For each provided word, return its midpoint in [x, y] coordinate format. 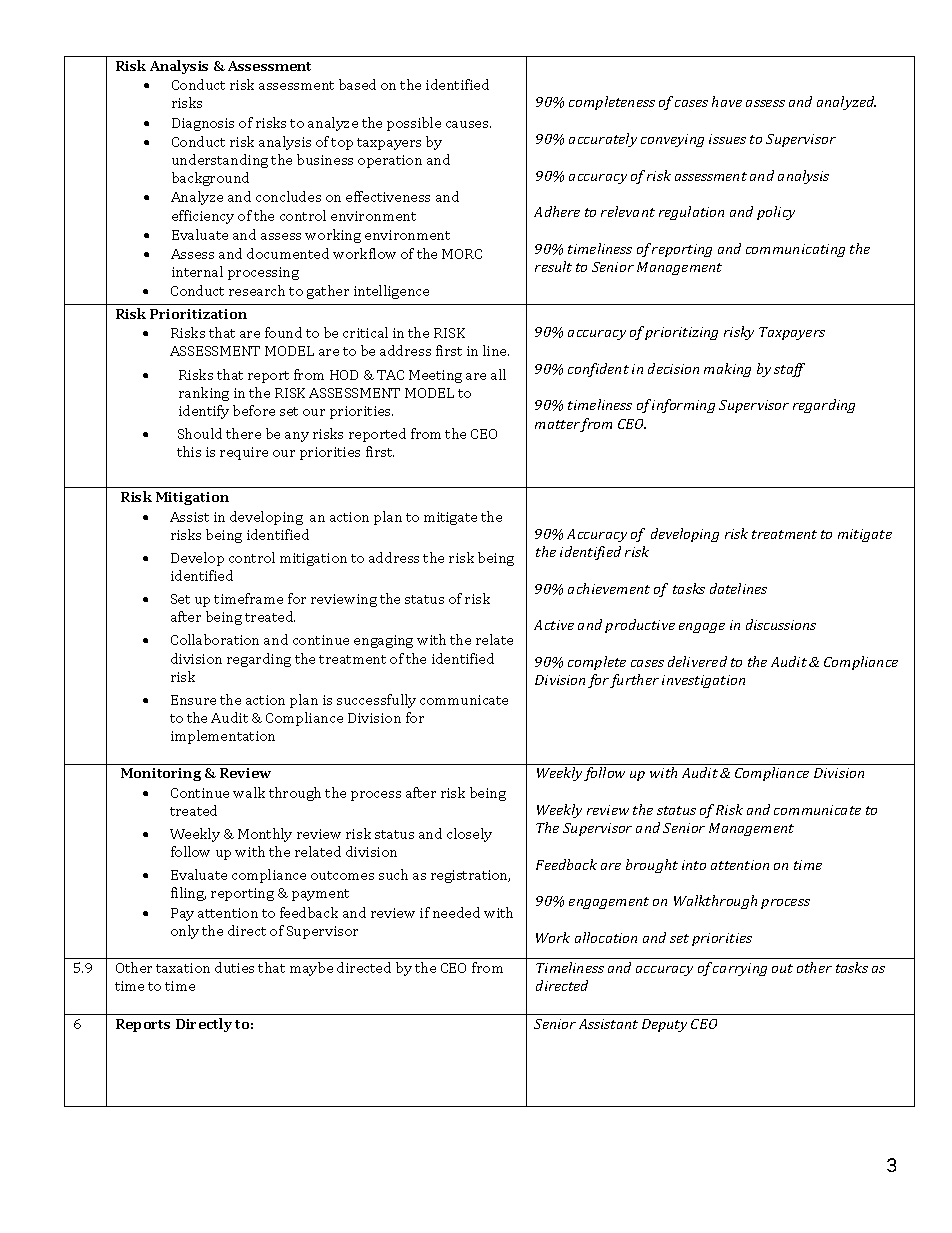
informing [683, 406]
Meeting [435, 376]
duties [234, 967]
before [254, 410]
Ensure [193, 700]
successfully [376, 701]
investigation [703, 681]
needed [456, 912]
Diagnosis [203, 124]
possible [414, 124]
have [727, 101]
